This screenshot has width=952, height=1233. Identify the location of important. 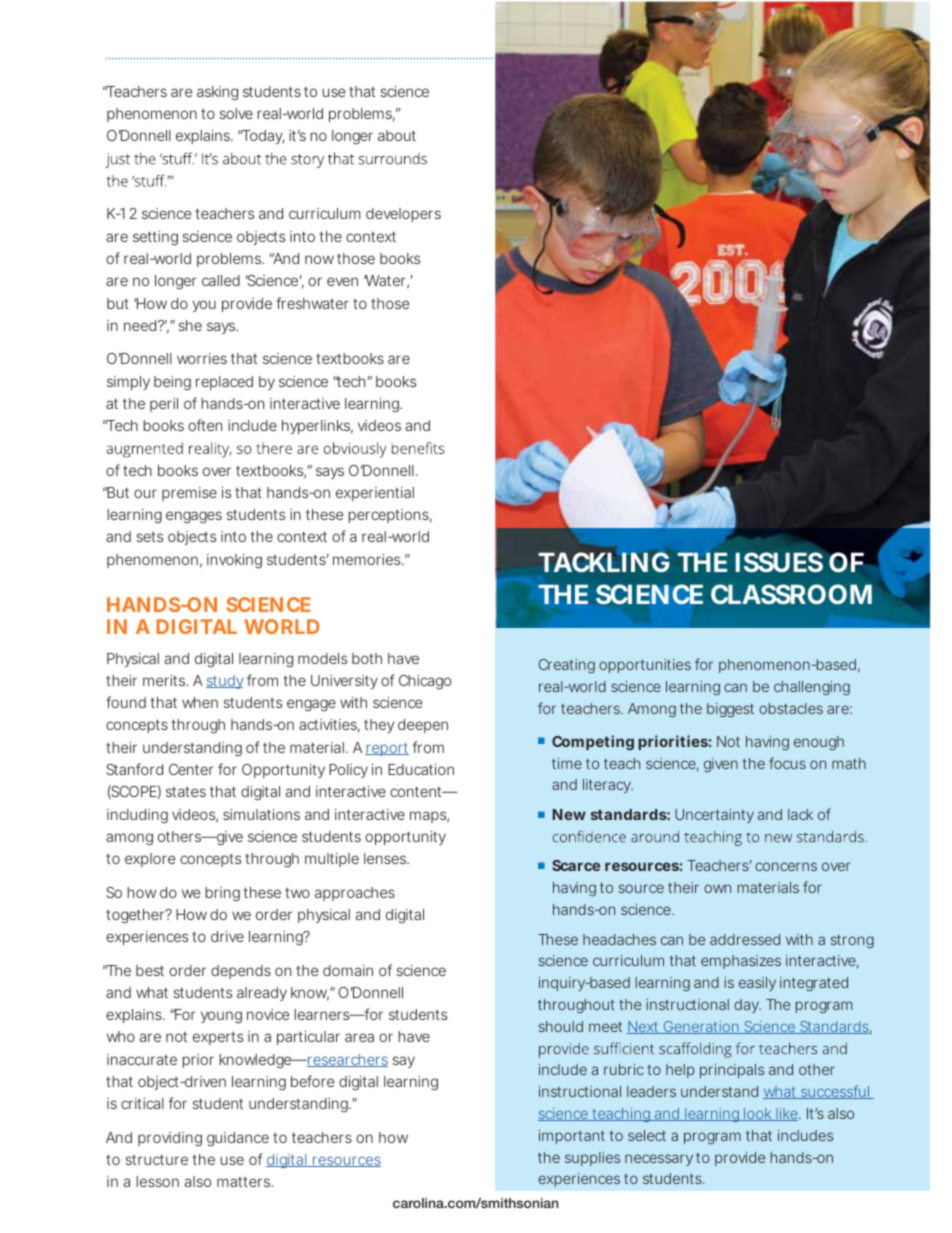
(572, 1137).
